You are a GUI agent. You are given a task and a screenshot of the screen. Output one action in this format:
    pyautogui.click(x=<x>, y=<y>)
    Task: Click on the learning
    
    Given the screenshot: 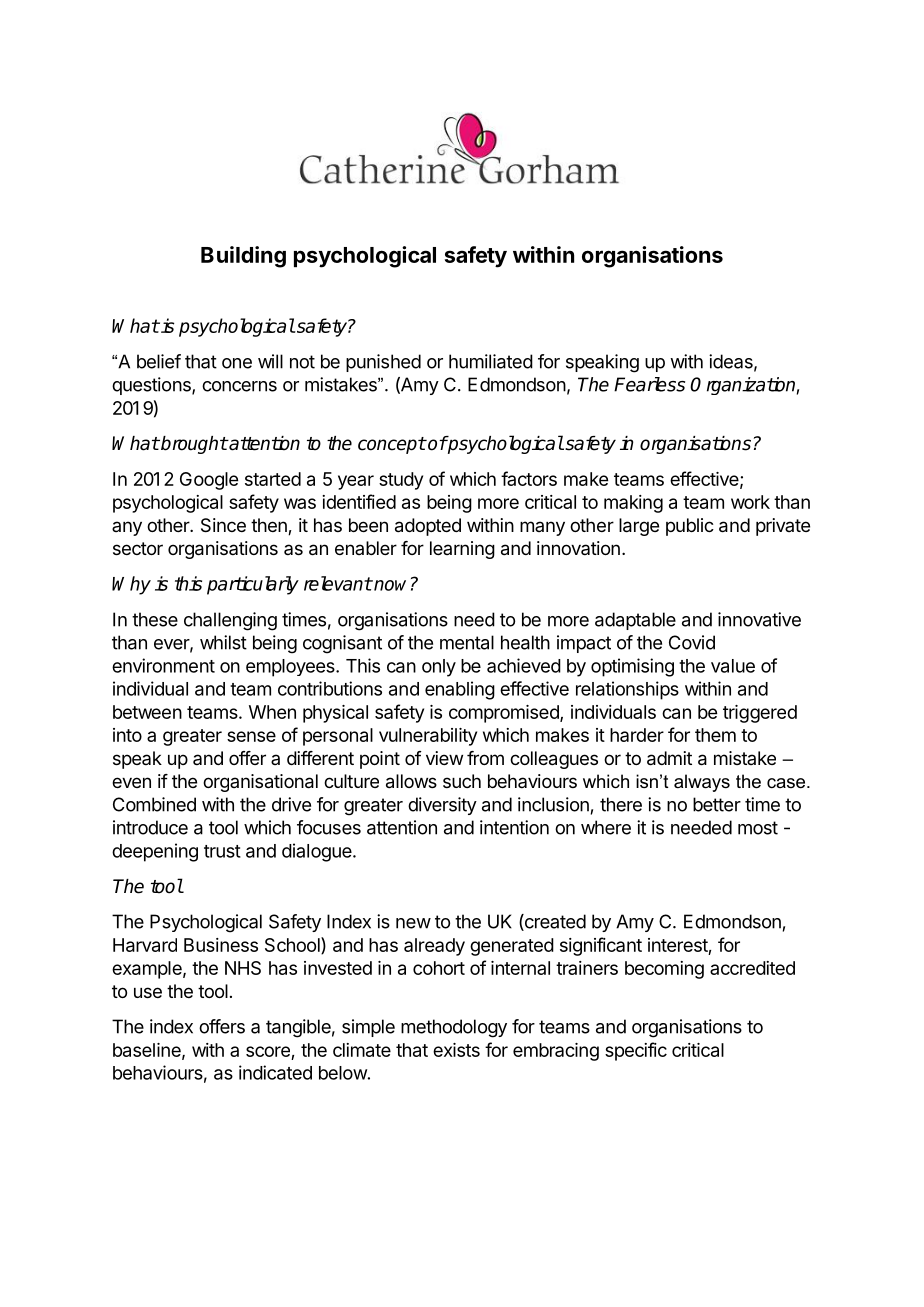 What is the action you would take?
    pyautogui.click(x=462, y=550)
